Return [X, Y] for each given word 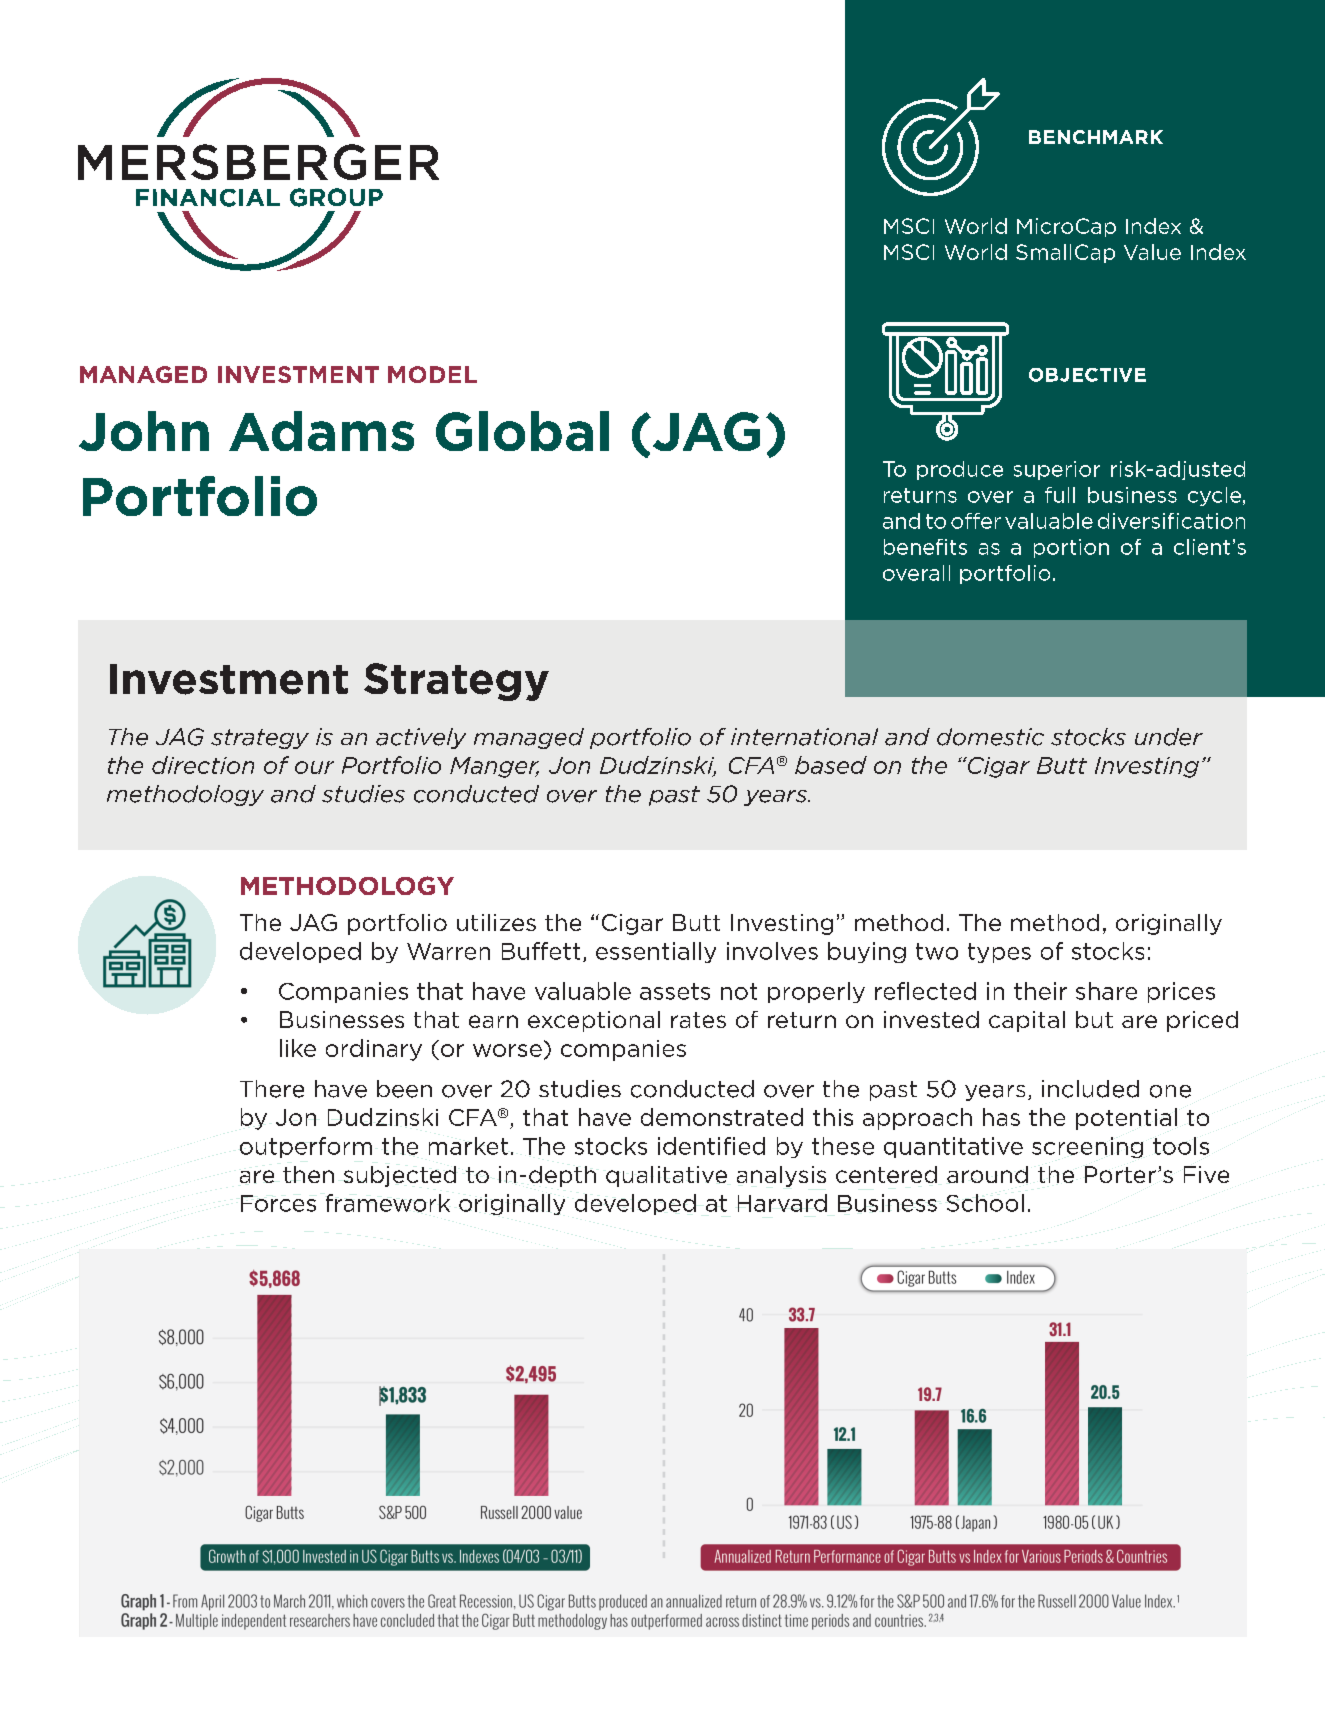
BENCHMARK [1096, 137]
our [314, 767]
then [308, 1174]
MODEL [432, 374]
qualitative [666, 1176]
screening [1087, 1147]
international [804, 737]
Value [1152, 252]
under [1169, 737]
